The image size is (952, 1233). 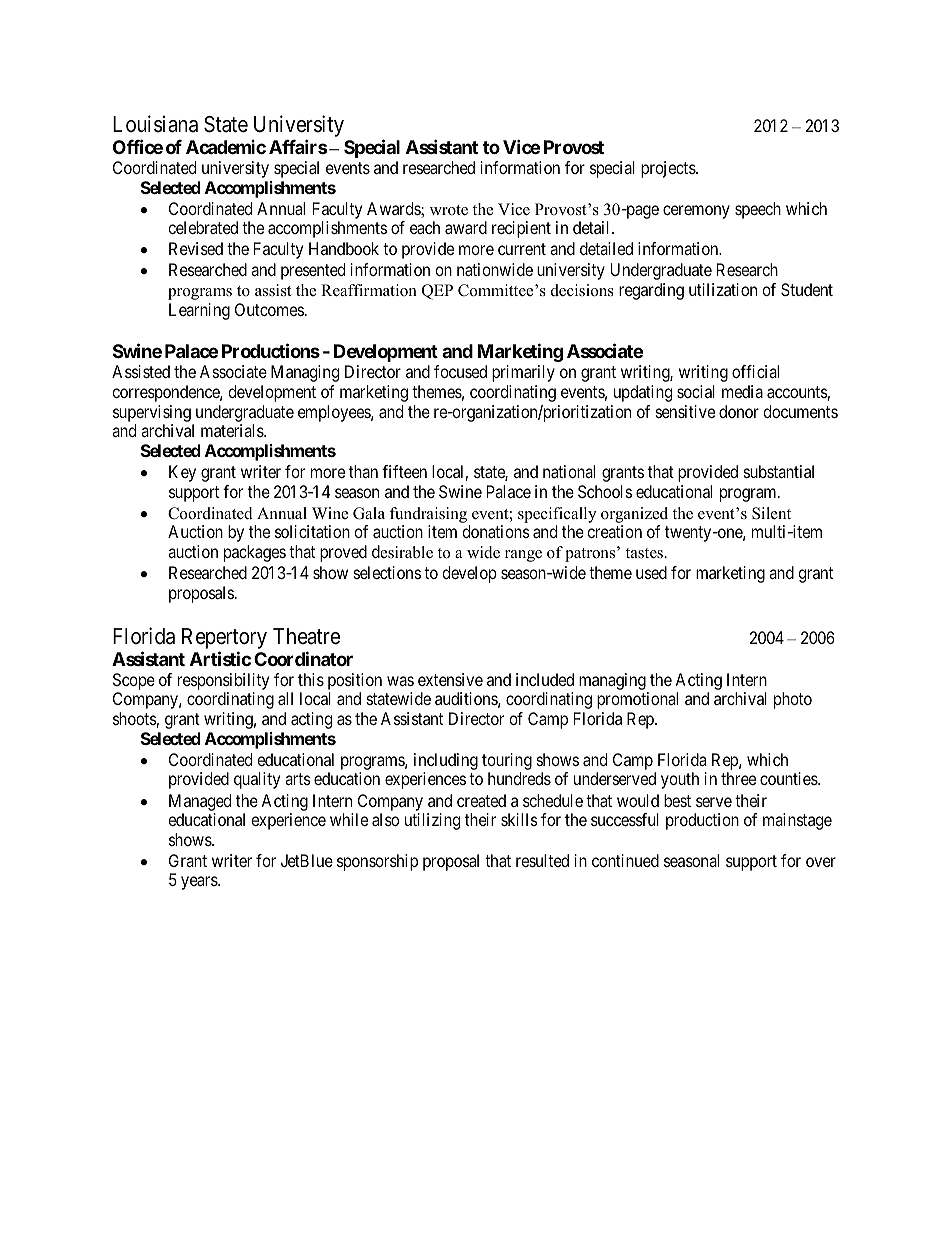 What do you see at coordinates (742, 391) in the screenshot?
I see `media` at bounding box center [742, 391].
